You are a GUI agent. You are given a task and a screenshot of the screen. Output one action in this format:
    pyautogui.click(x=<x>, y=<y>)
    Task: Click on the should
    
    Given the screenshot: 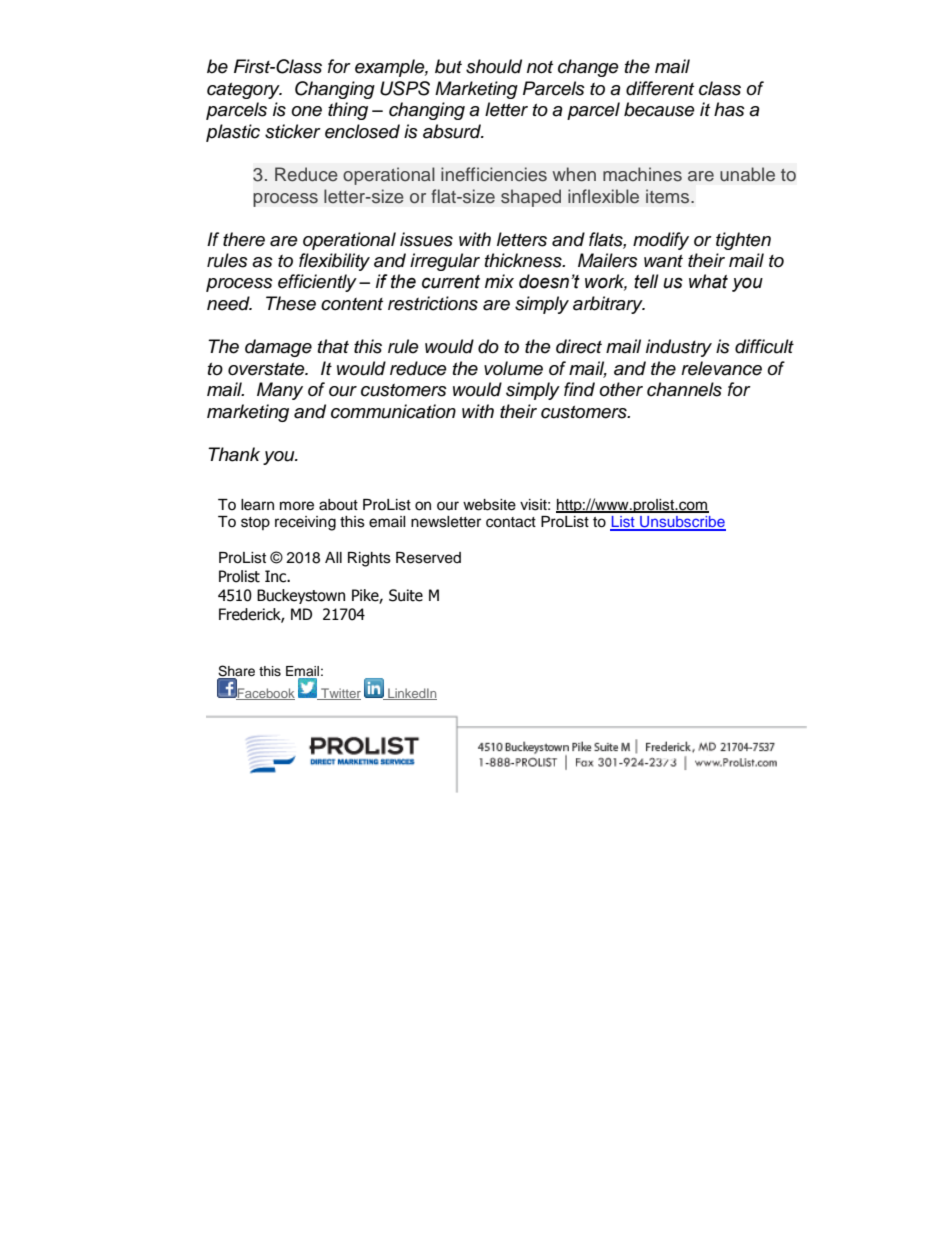 What is the action you would take?
    pyautogui.click(x=494, y=66)
